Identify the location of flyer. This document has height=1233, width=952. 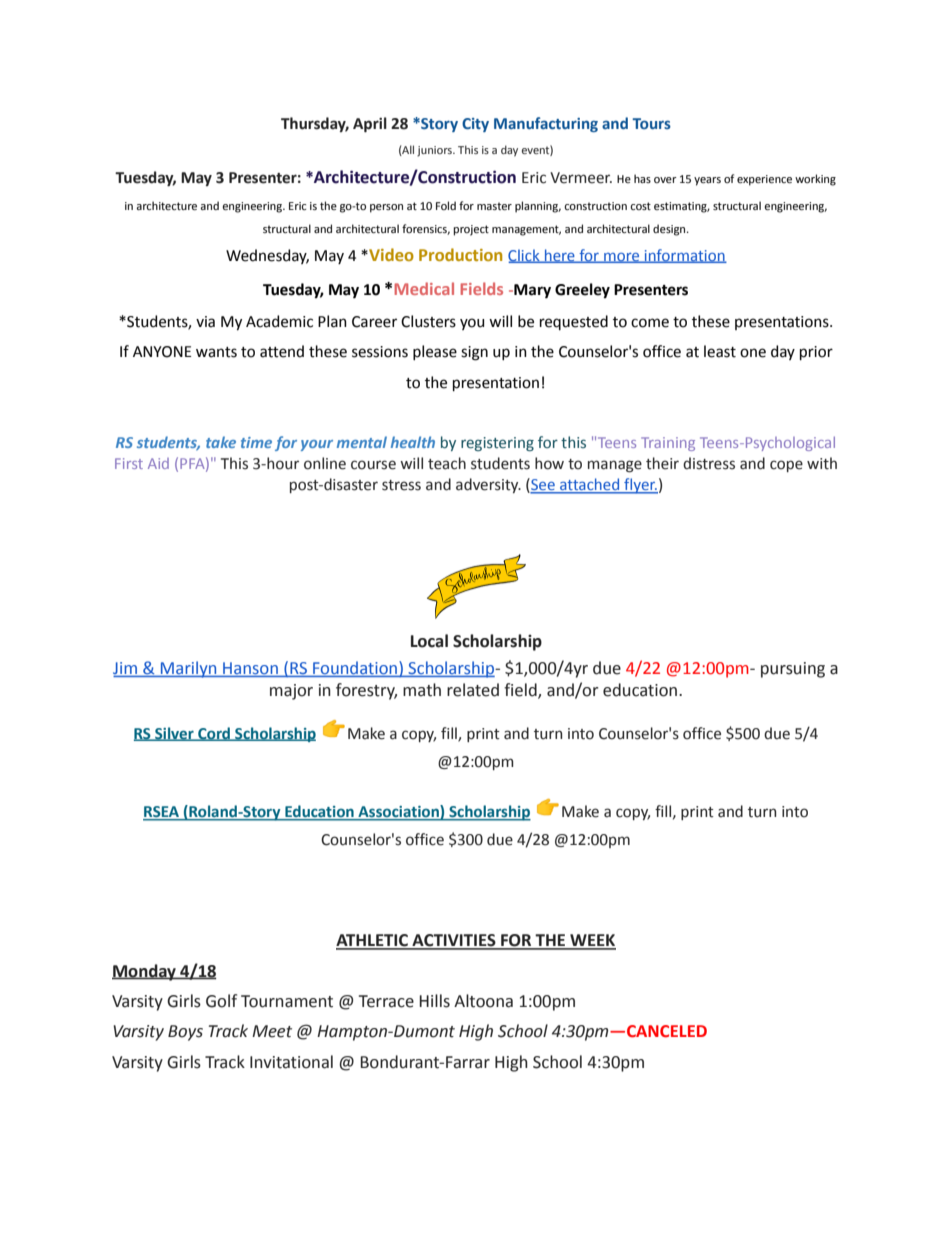
(640, 486).
